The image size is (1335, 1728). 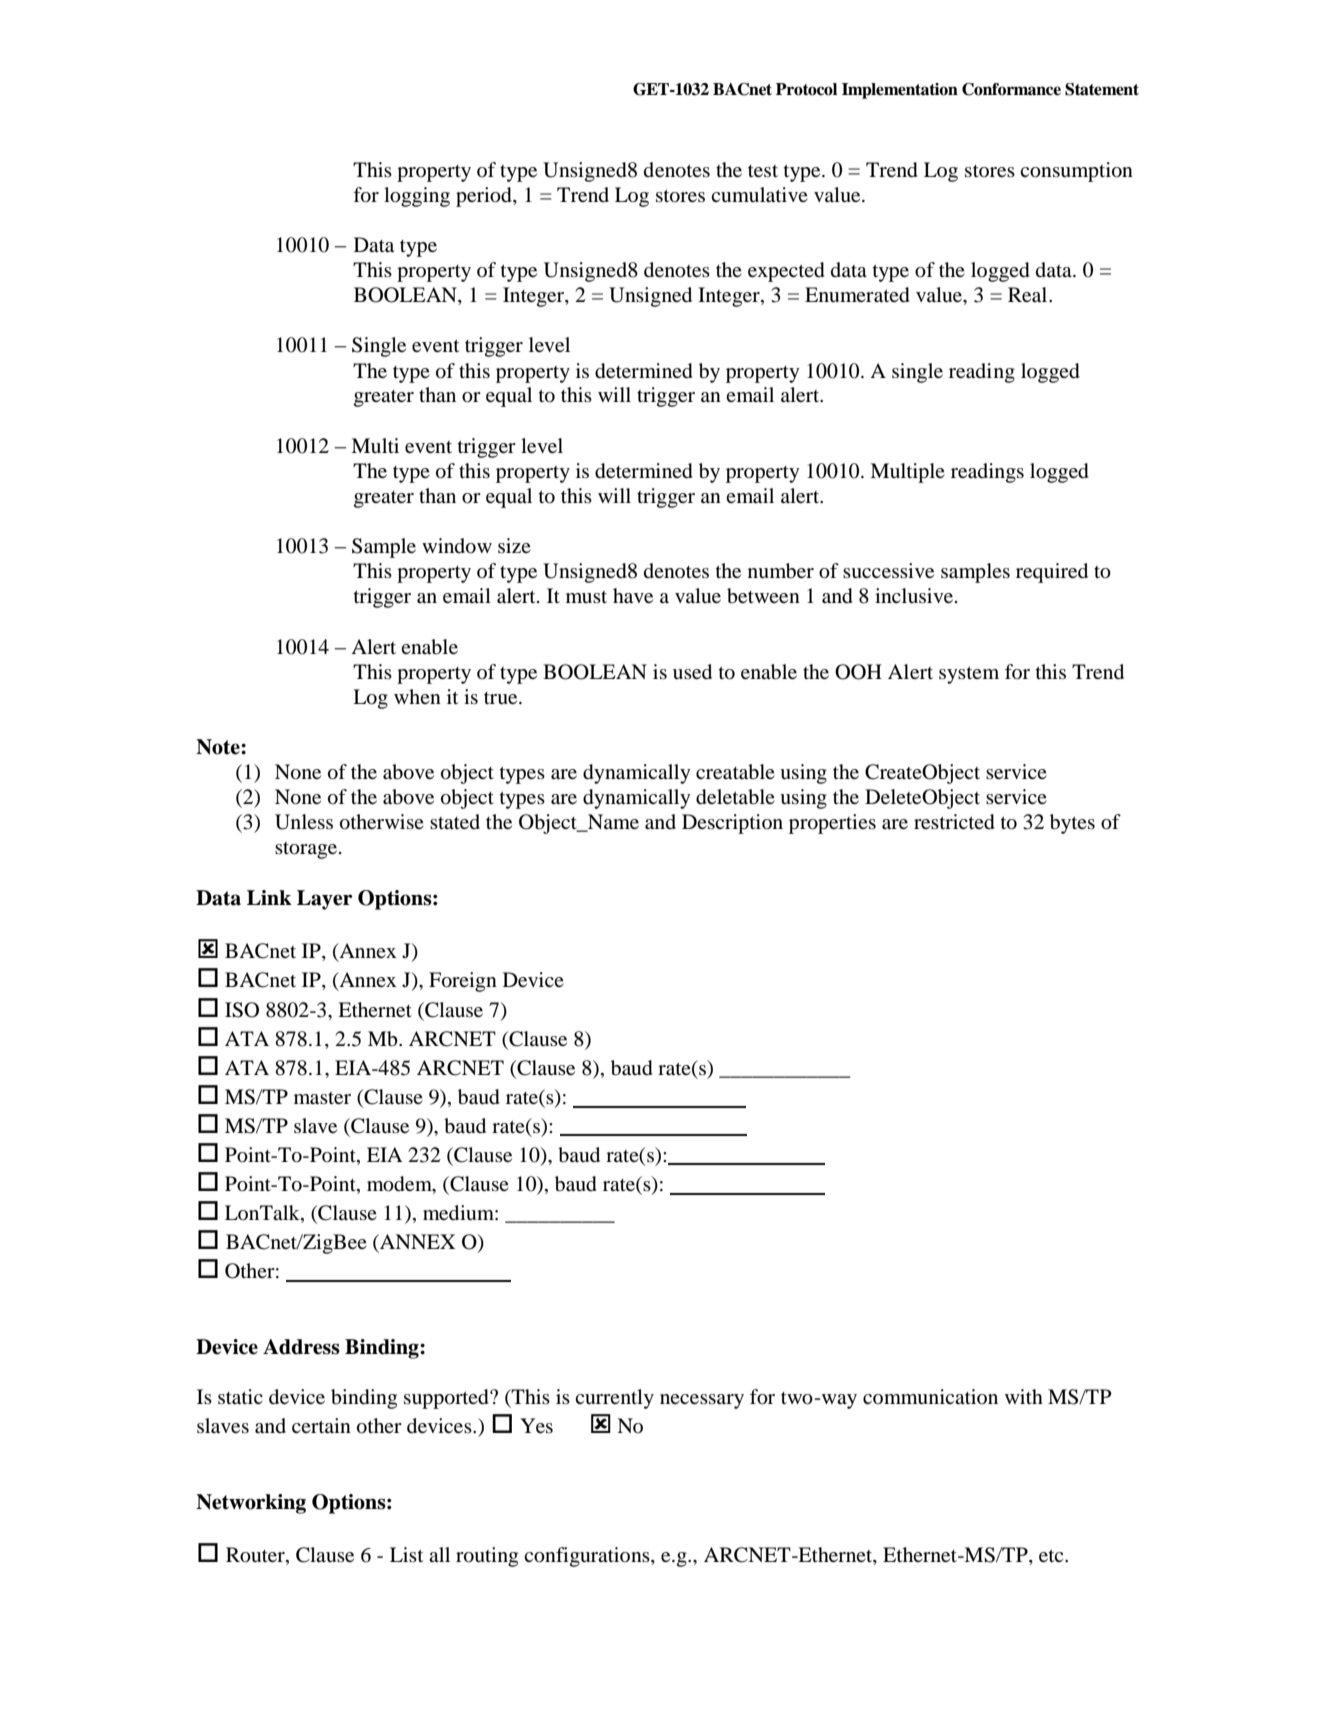 I want to click on Unless, so click(x=304, y=822).
